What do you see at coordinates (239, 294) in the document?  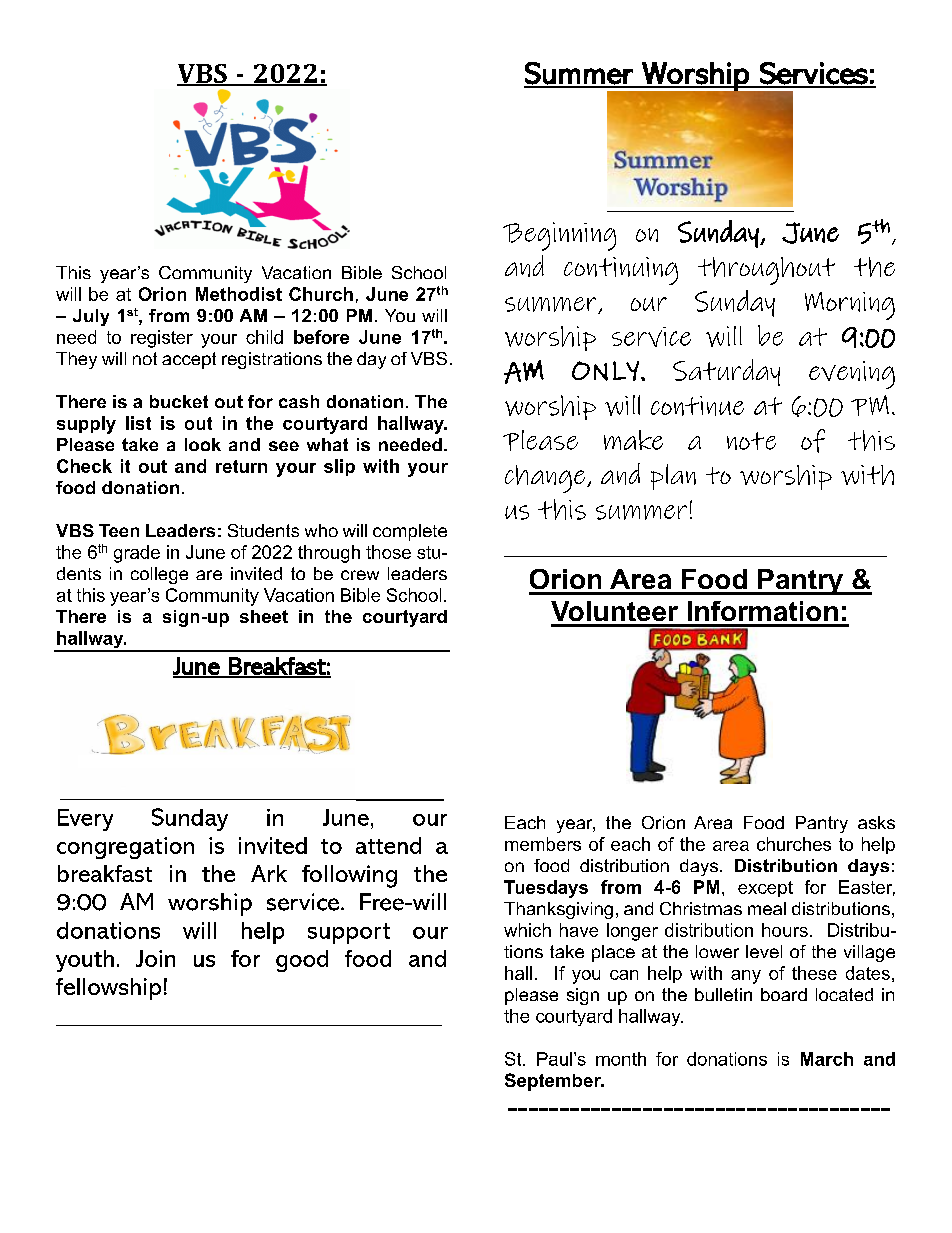 I see `Methodist` at bounding box center [239, 294].
